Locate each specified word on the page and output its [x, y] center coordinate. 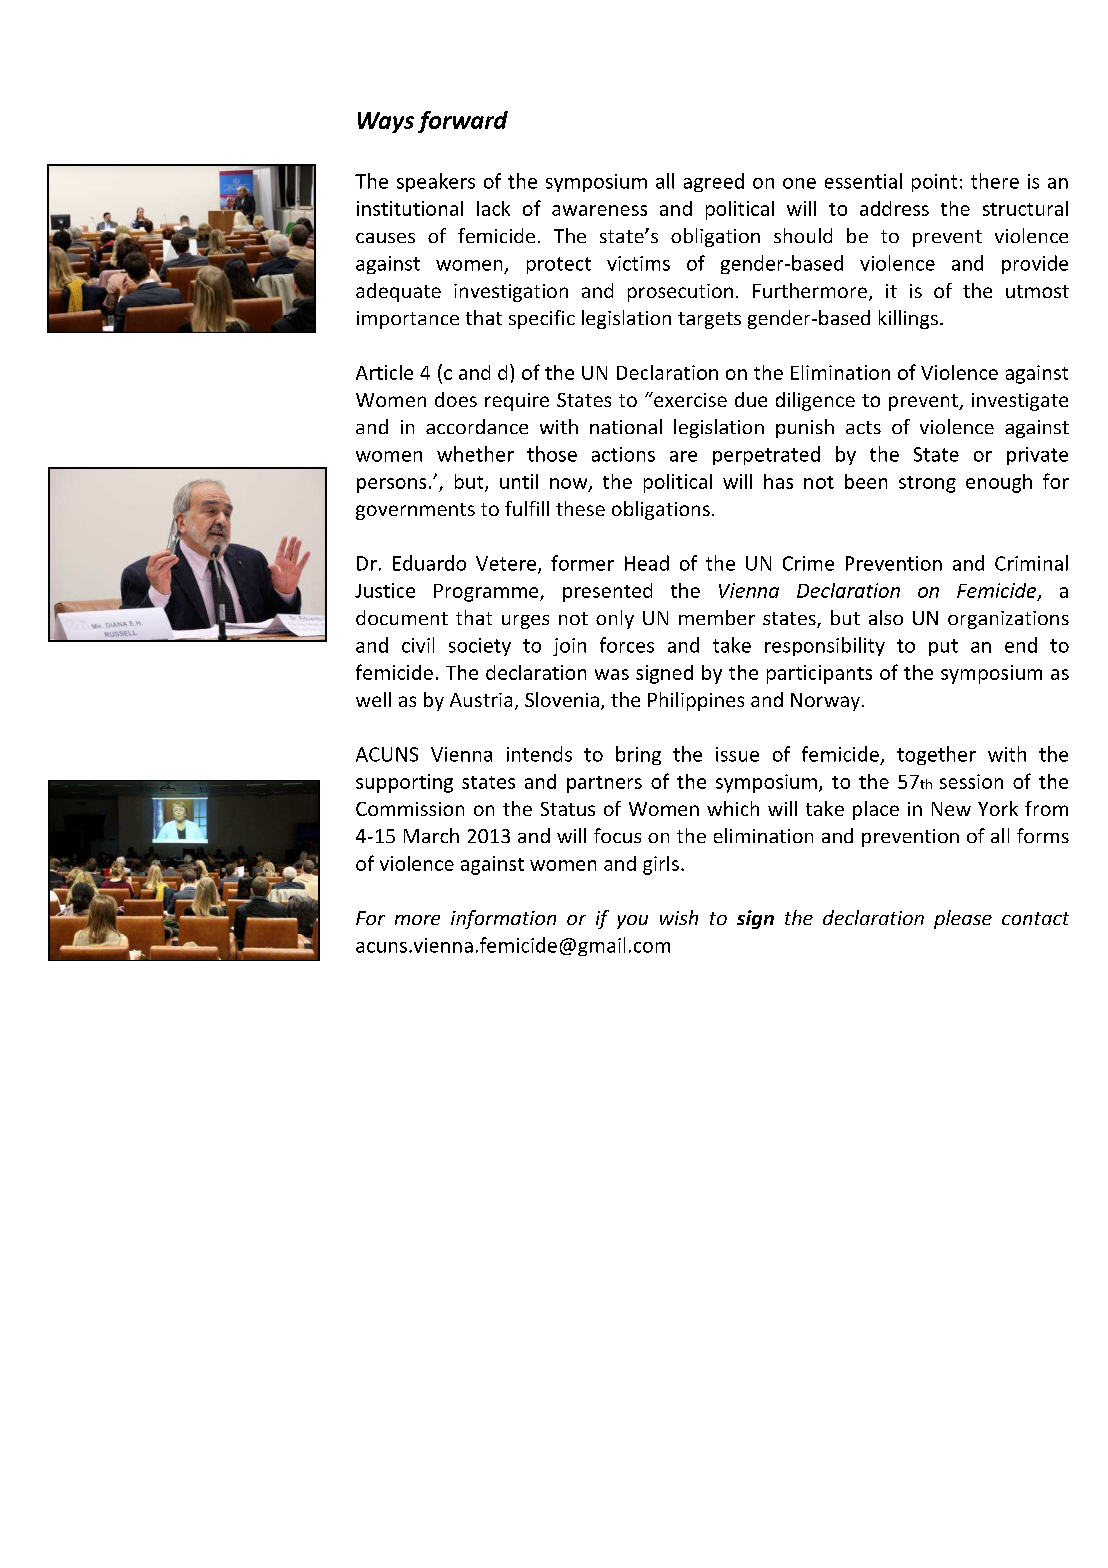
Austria [481, 700]
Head [647, 563]
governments [415, 511]
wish [679, 917]
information [503, 919]
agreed [714, 182]
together [936, 755]
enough [999, 483]
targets [709, 320]
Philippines [696, 701]
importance [408, 320]
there [995, 181]
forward [463, 122]
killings [908, 319]
